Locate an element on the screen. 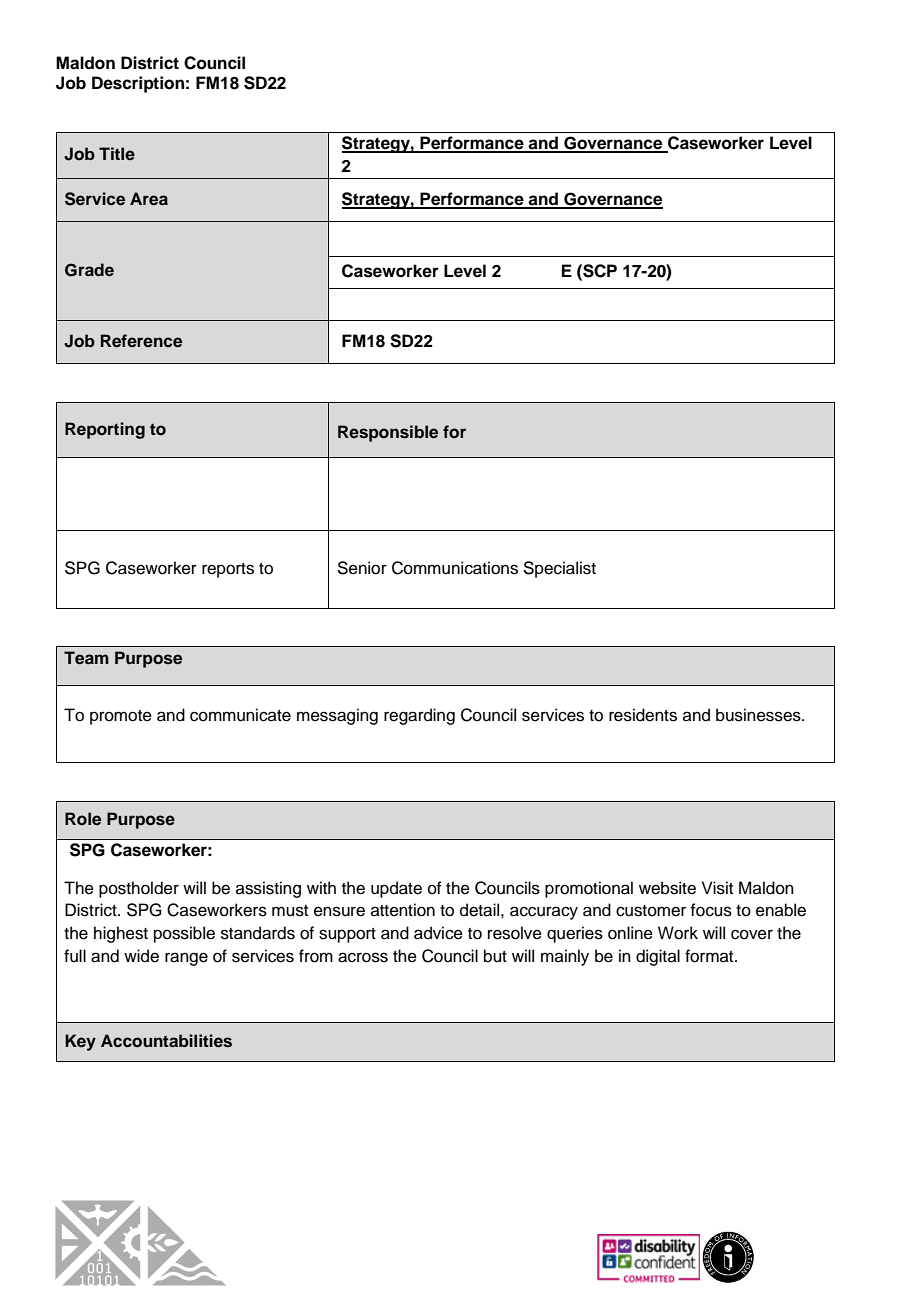  Responsible is located at coordinates (388, 433).
